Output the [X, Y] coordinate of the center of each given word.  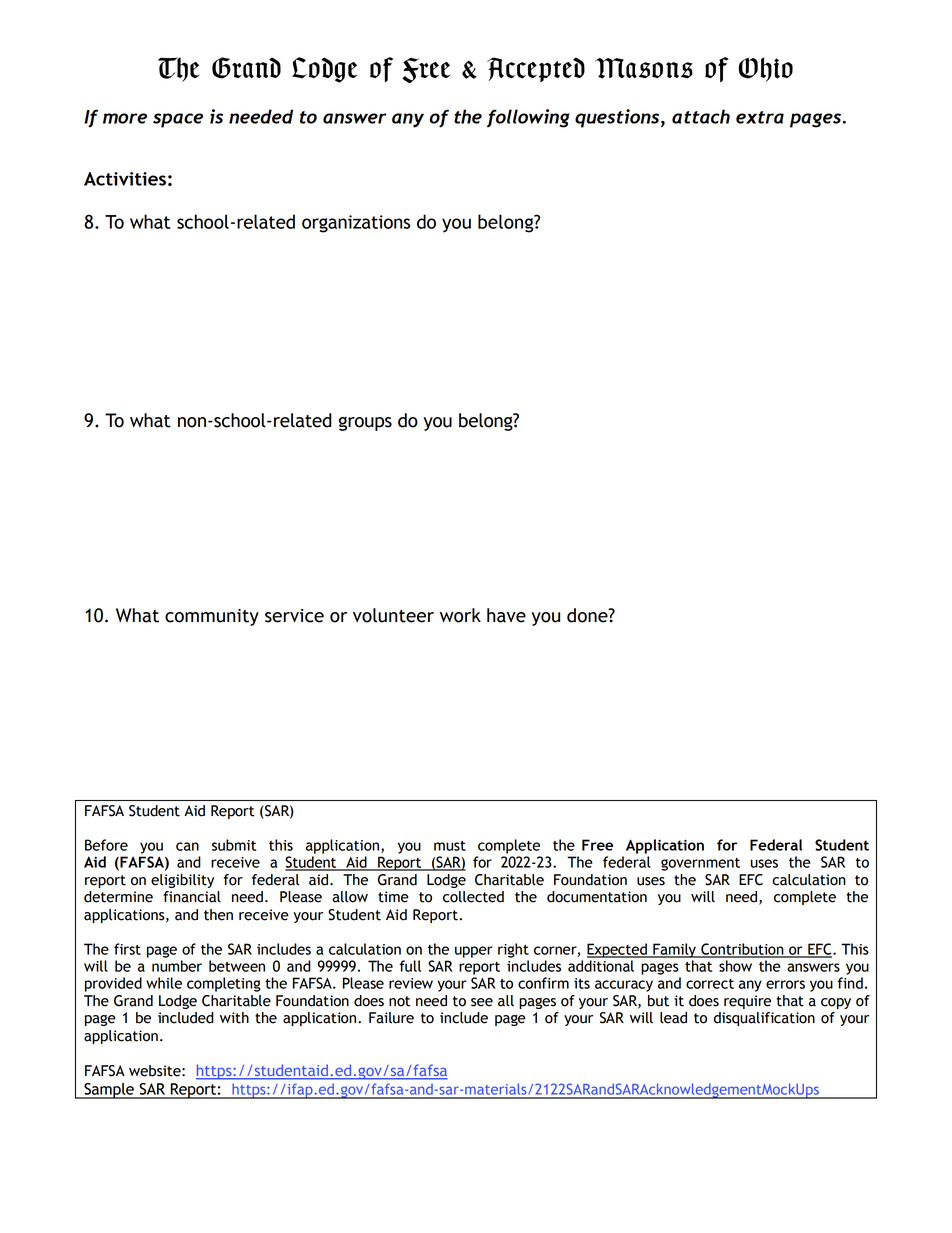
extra [760, 117]
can [187, 846]
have [506, 615]
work [460, 615]
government [700, 864]
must [450, 846]
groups [365, 423]
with [234, 1018]
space [178, 120]
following [528, 118]
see [482, 1002]
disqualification [764, 1019]
